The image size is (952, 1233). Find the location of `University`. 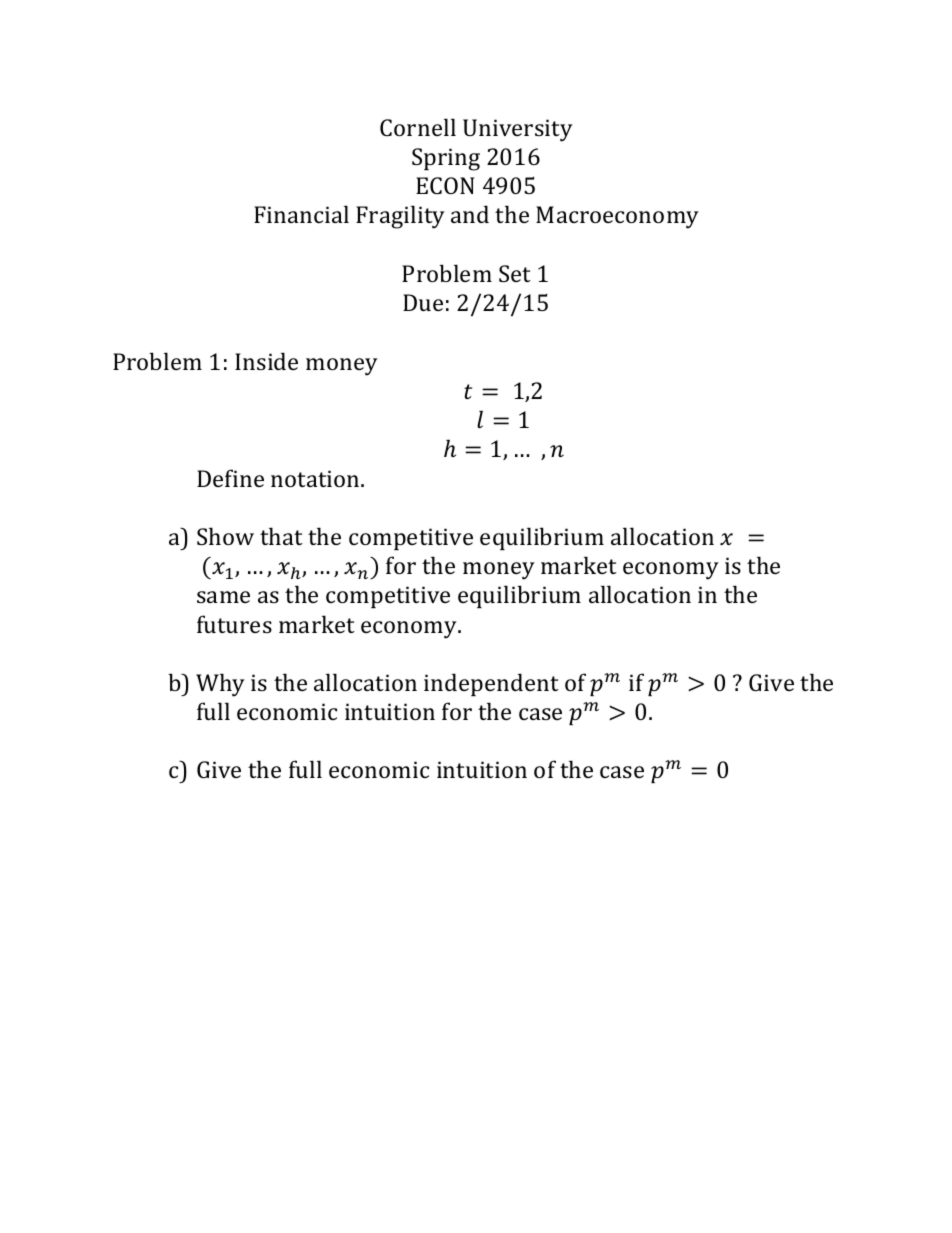

University is located at coordinates (518, 130).
